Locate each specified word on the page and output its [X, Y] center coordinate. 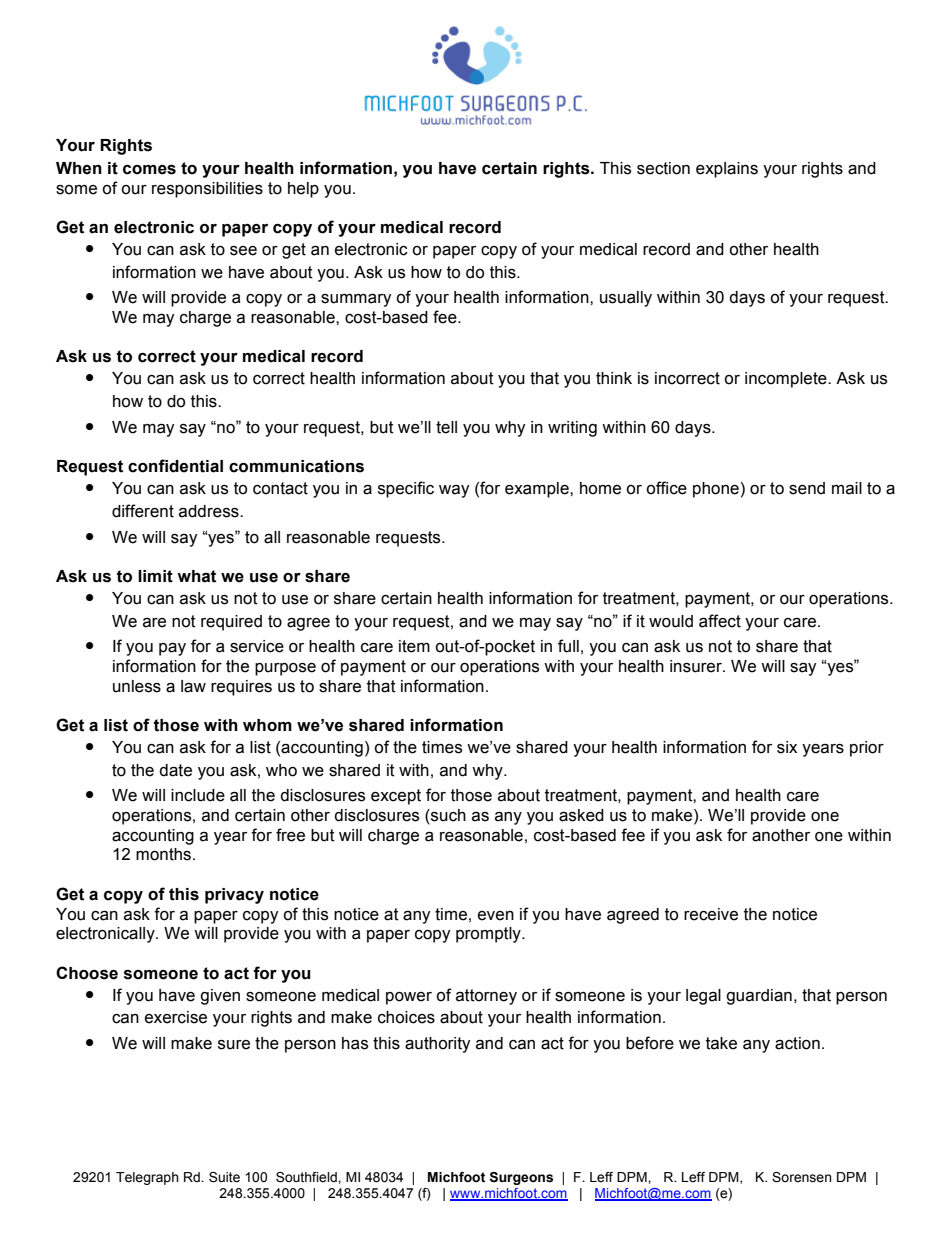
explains [727, 170]
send [807, 488]
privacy [234, 896]
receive [711, 914]
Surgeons [521, 1178]
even [496, 916]
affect [720, 621]
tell [446, 427]
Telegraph [147, 1178]
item [414, 646]
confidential [175, 466]
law [193, 686]
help [303, 190]
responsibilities [207, 190]
